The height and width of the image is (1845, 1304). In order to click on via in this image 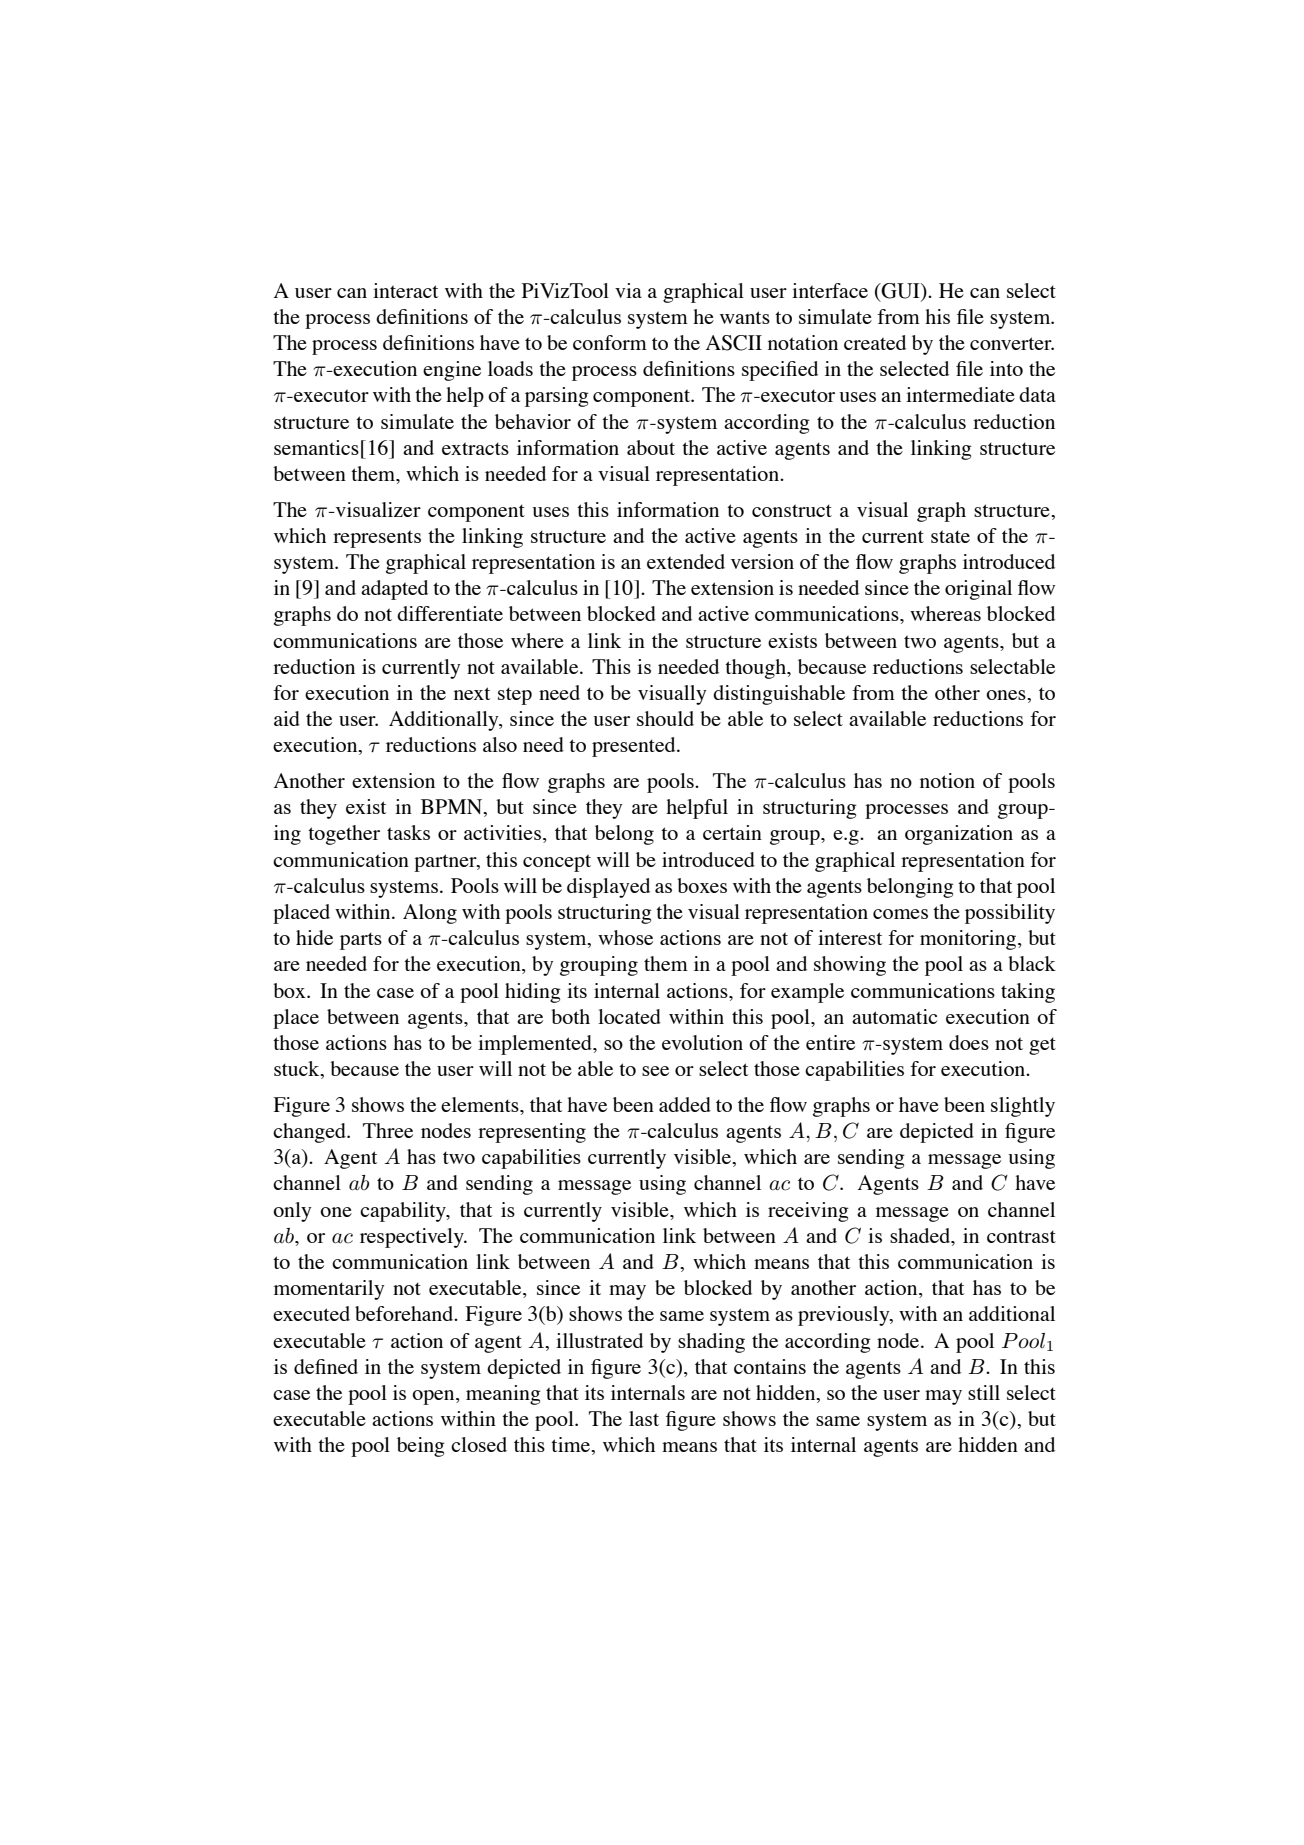, I will do `click(628, 290)`.
